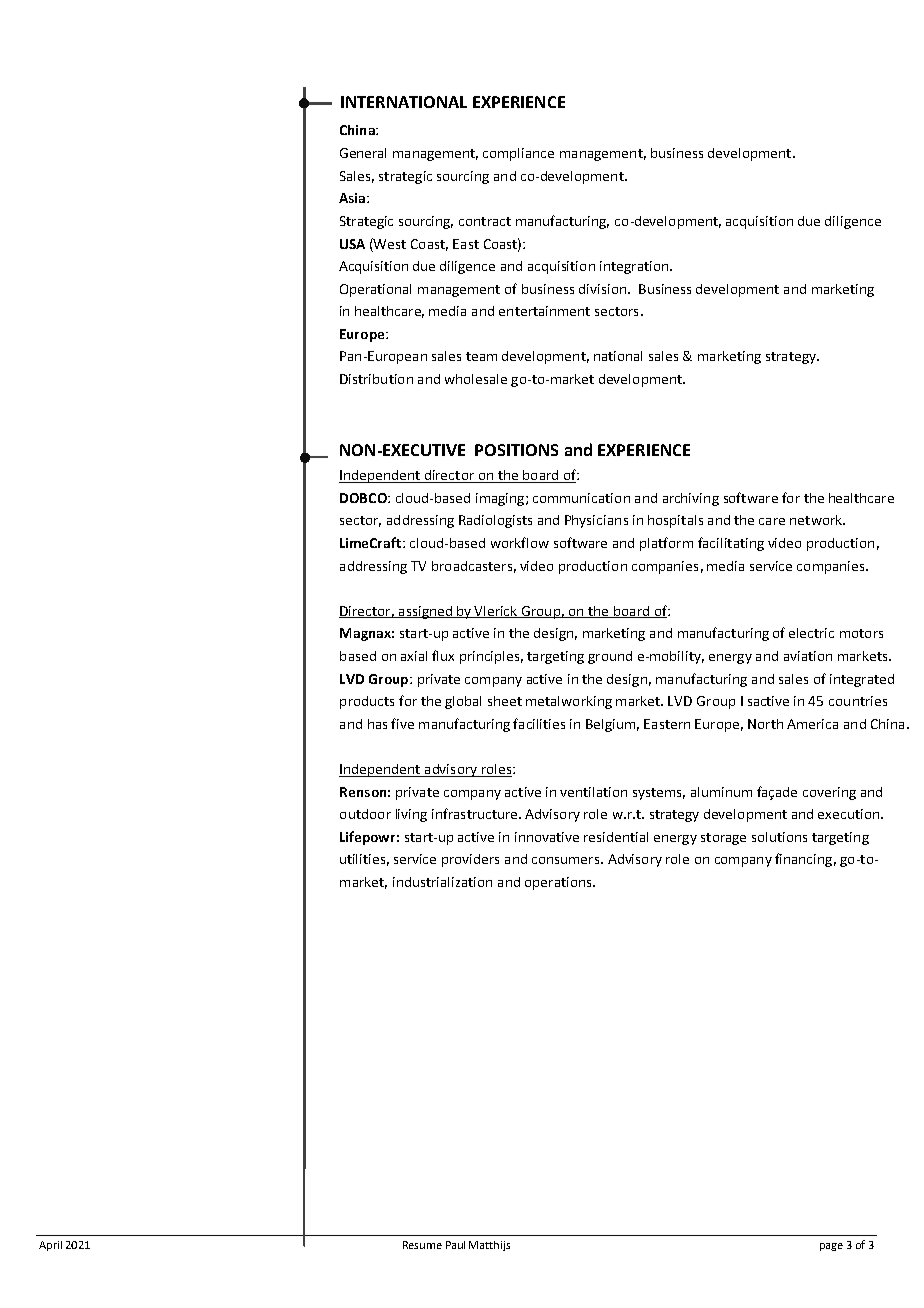 This image has height=1308, width=924. Describe the element at coordinates (367, 702) in the image. I see `products` at that location.
